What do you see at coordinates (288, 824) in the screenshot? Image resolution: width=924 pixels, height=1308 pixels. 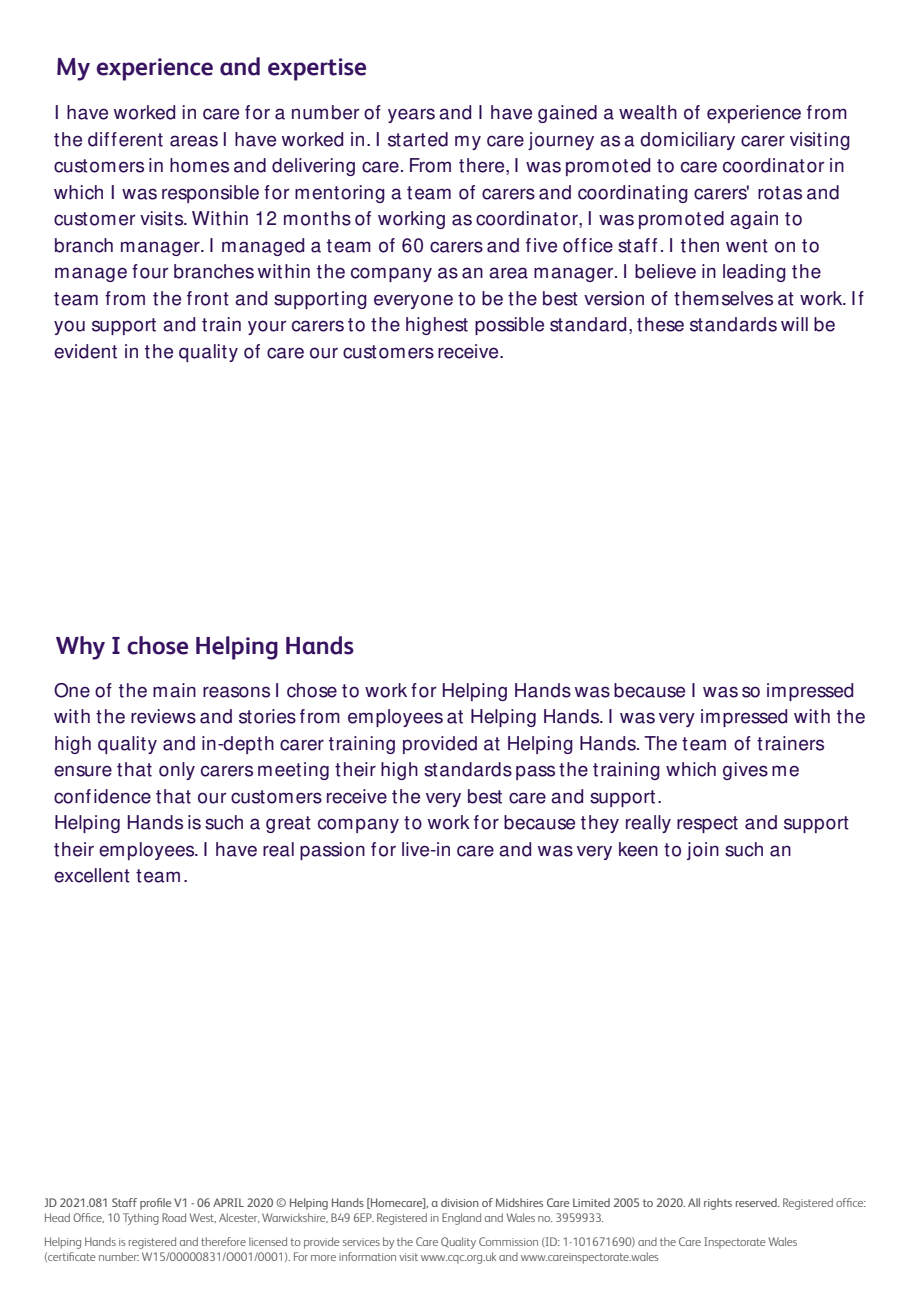 I see `great` at bounding box center [288, 824].
